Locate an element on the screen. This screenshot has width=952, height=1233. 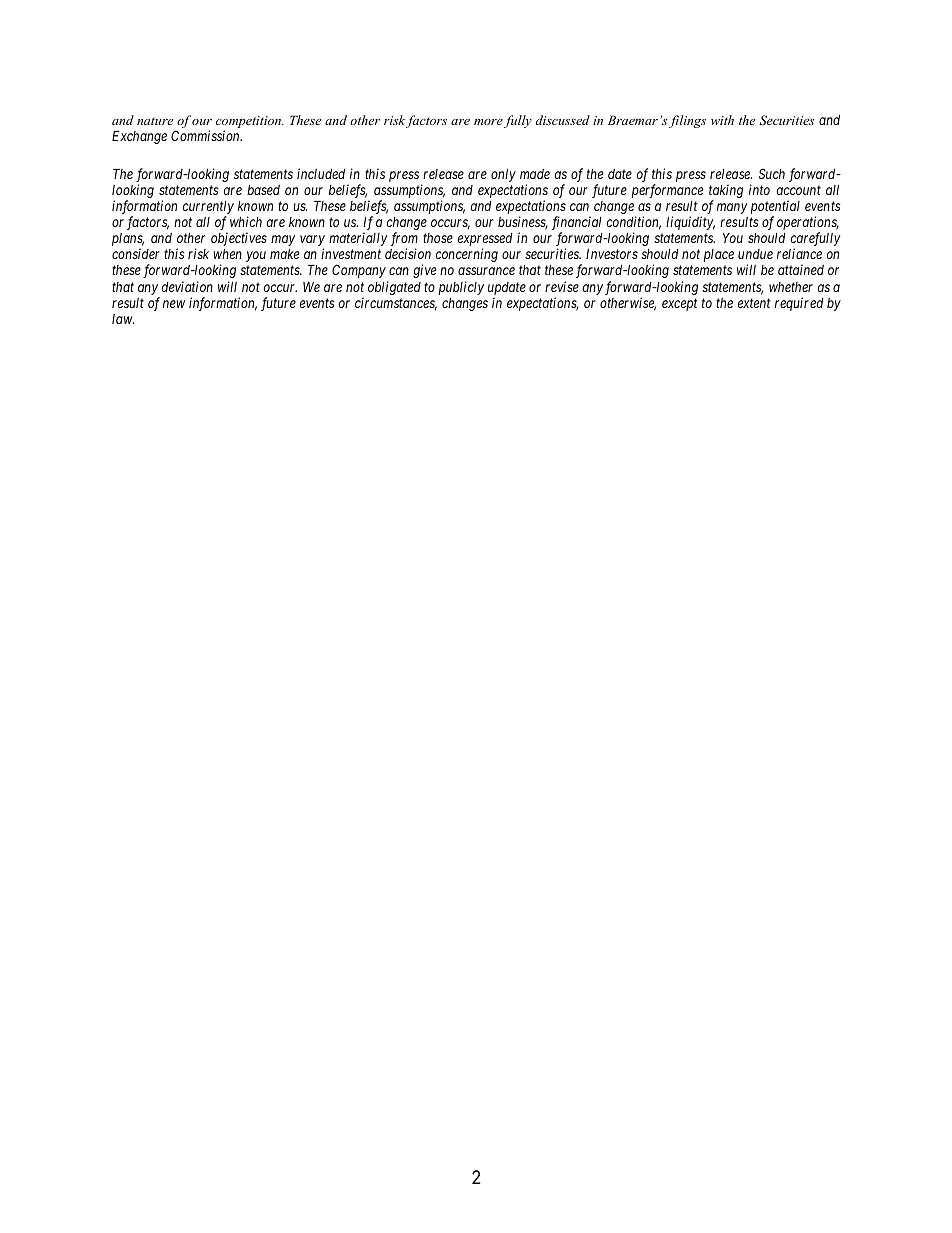
competition is located at coordinates (250, 123).
